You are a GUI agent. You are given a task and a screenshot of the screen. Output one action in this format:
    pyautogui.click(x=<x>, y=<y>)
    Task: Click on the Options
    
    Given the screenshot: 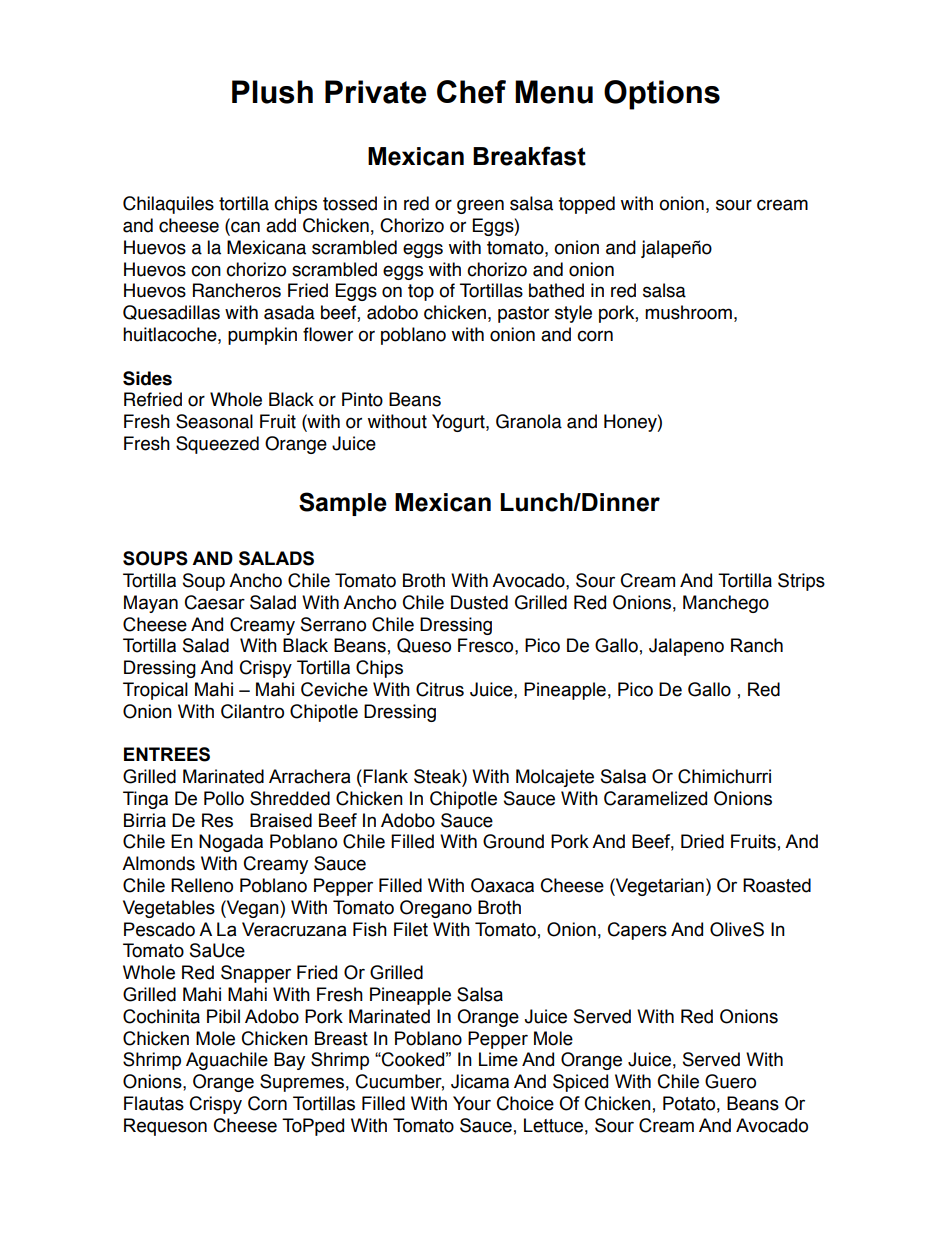 What is the action you would take?
    pyautogui.click(x=662, y=95)
